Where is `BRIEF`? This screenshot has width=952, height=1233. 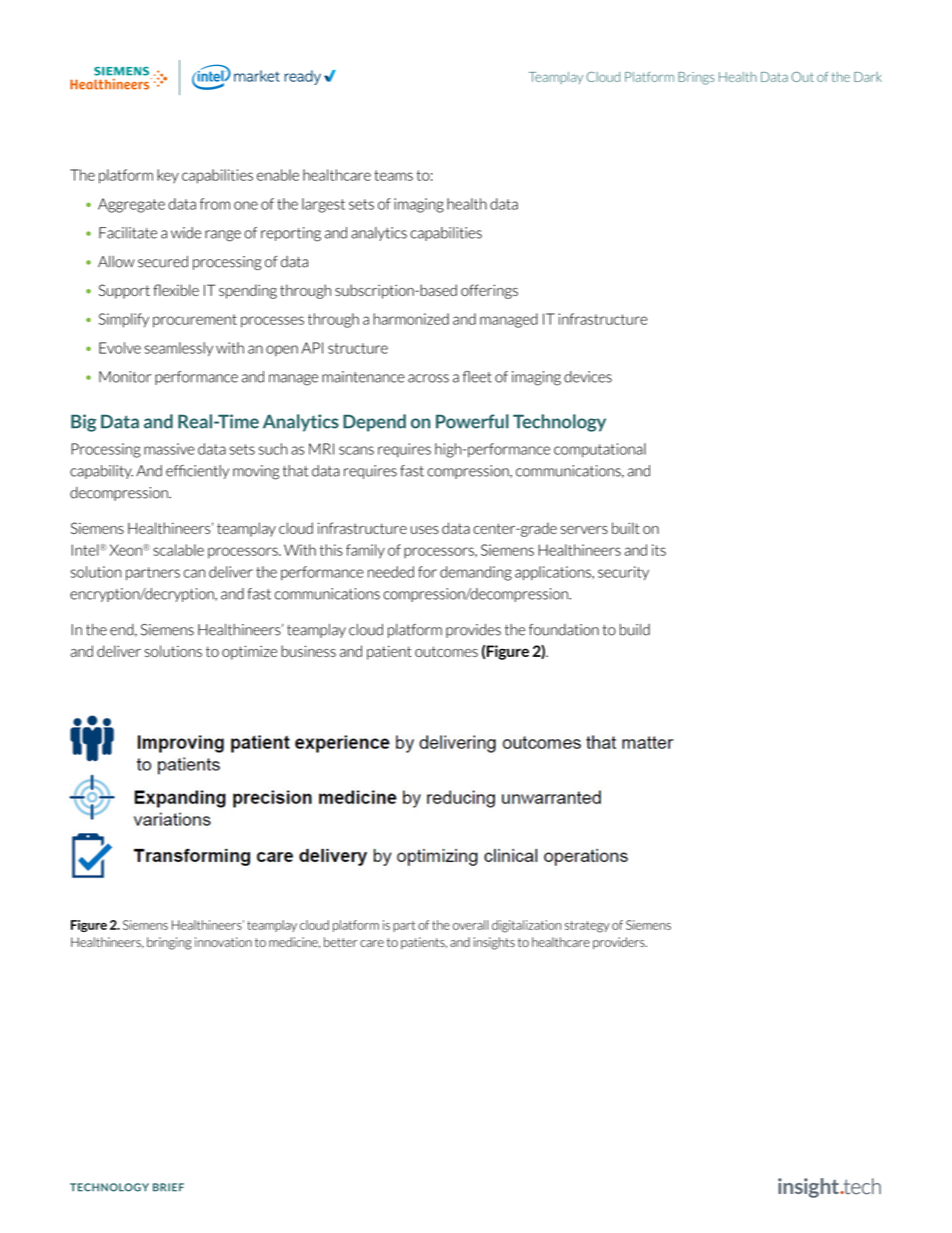
BRIEF is located at coordinates (168, 1187).
